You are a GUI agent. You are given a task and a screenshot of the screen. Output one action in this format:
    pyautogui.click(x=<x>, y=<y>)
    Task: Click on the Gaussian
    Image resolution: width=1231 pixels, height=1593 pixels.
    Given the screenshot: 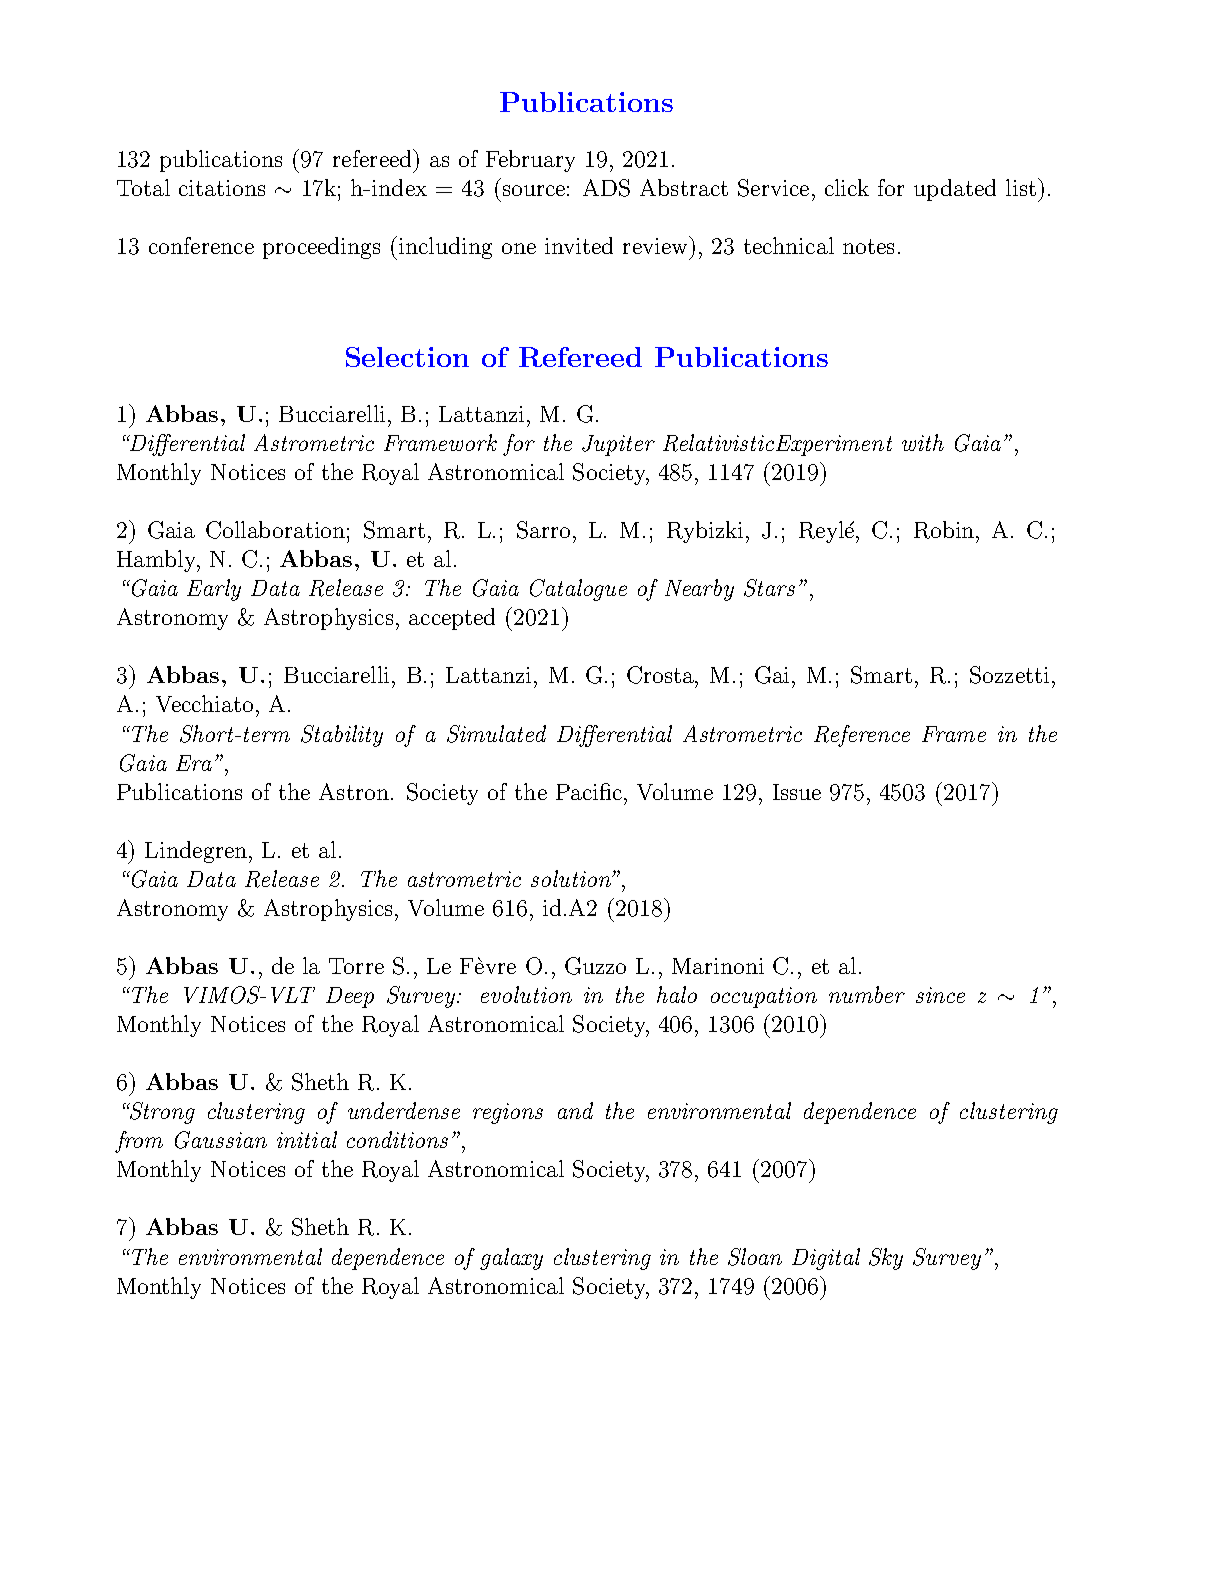 What is the action you would take?
    pyautogui.click(x=221, y=1140)
